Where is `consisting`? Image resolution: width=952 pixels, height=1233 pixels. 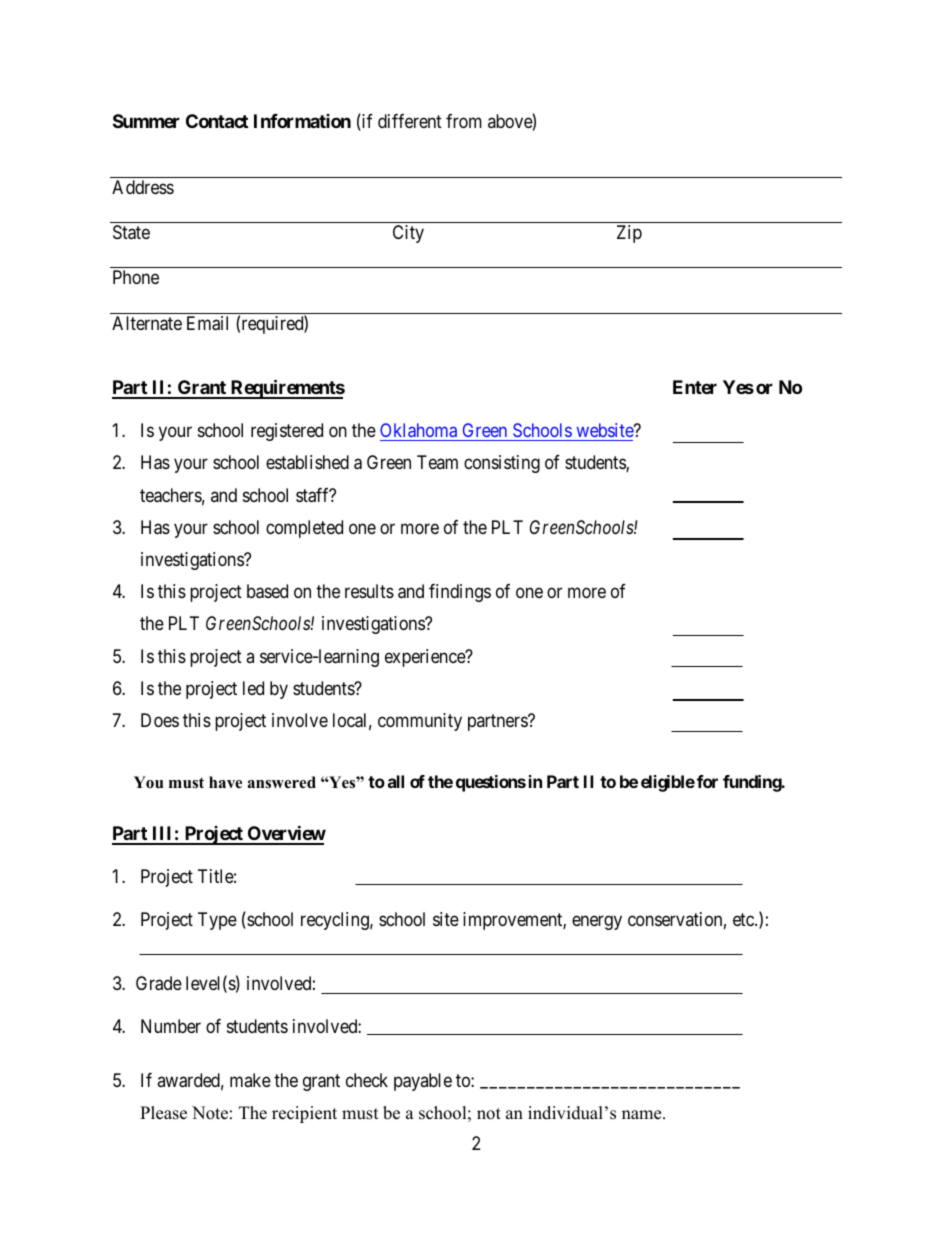
consisting is located at coordinates (502, 464).
